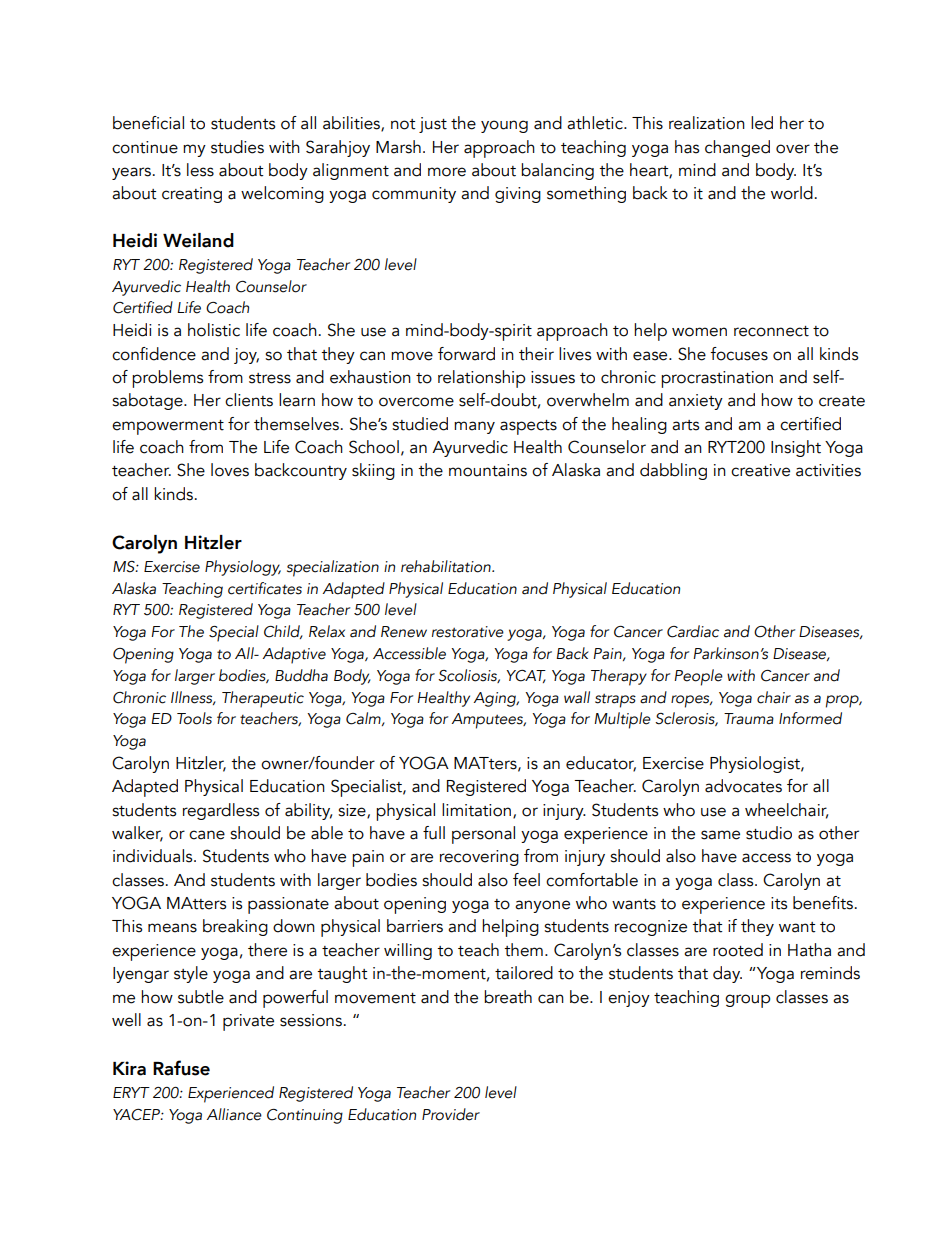  I want to click on changed, so click(737, 148).
